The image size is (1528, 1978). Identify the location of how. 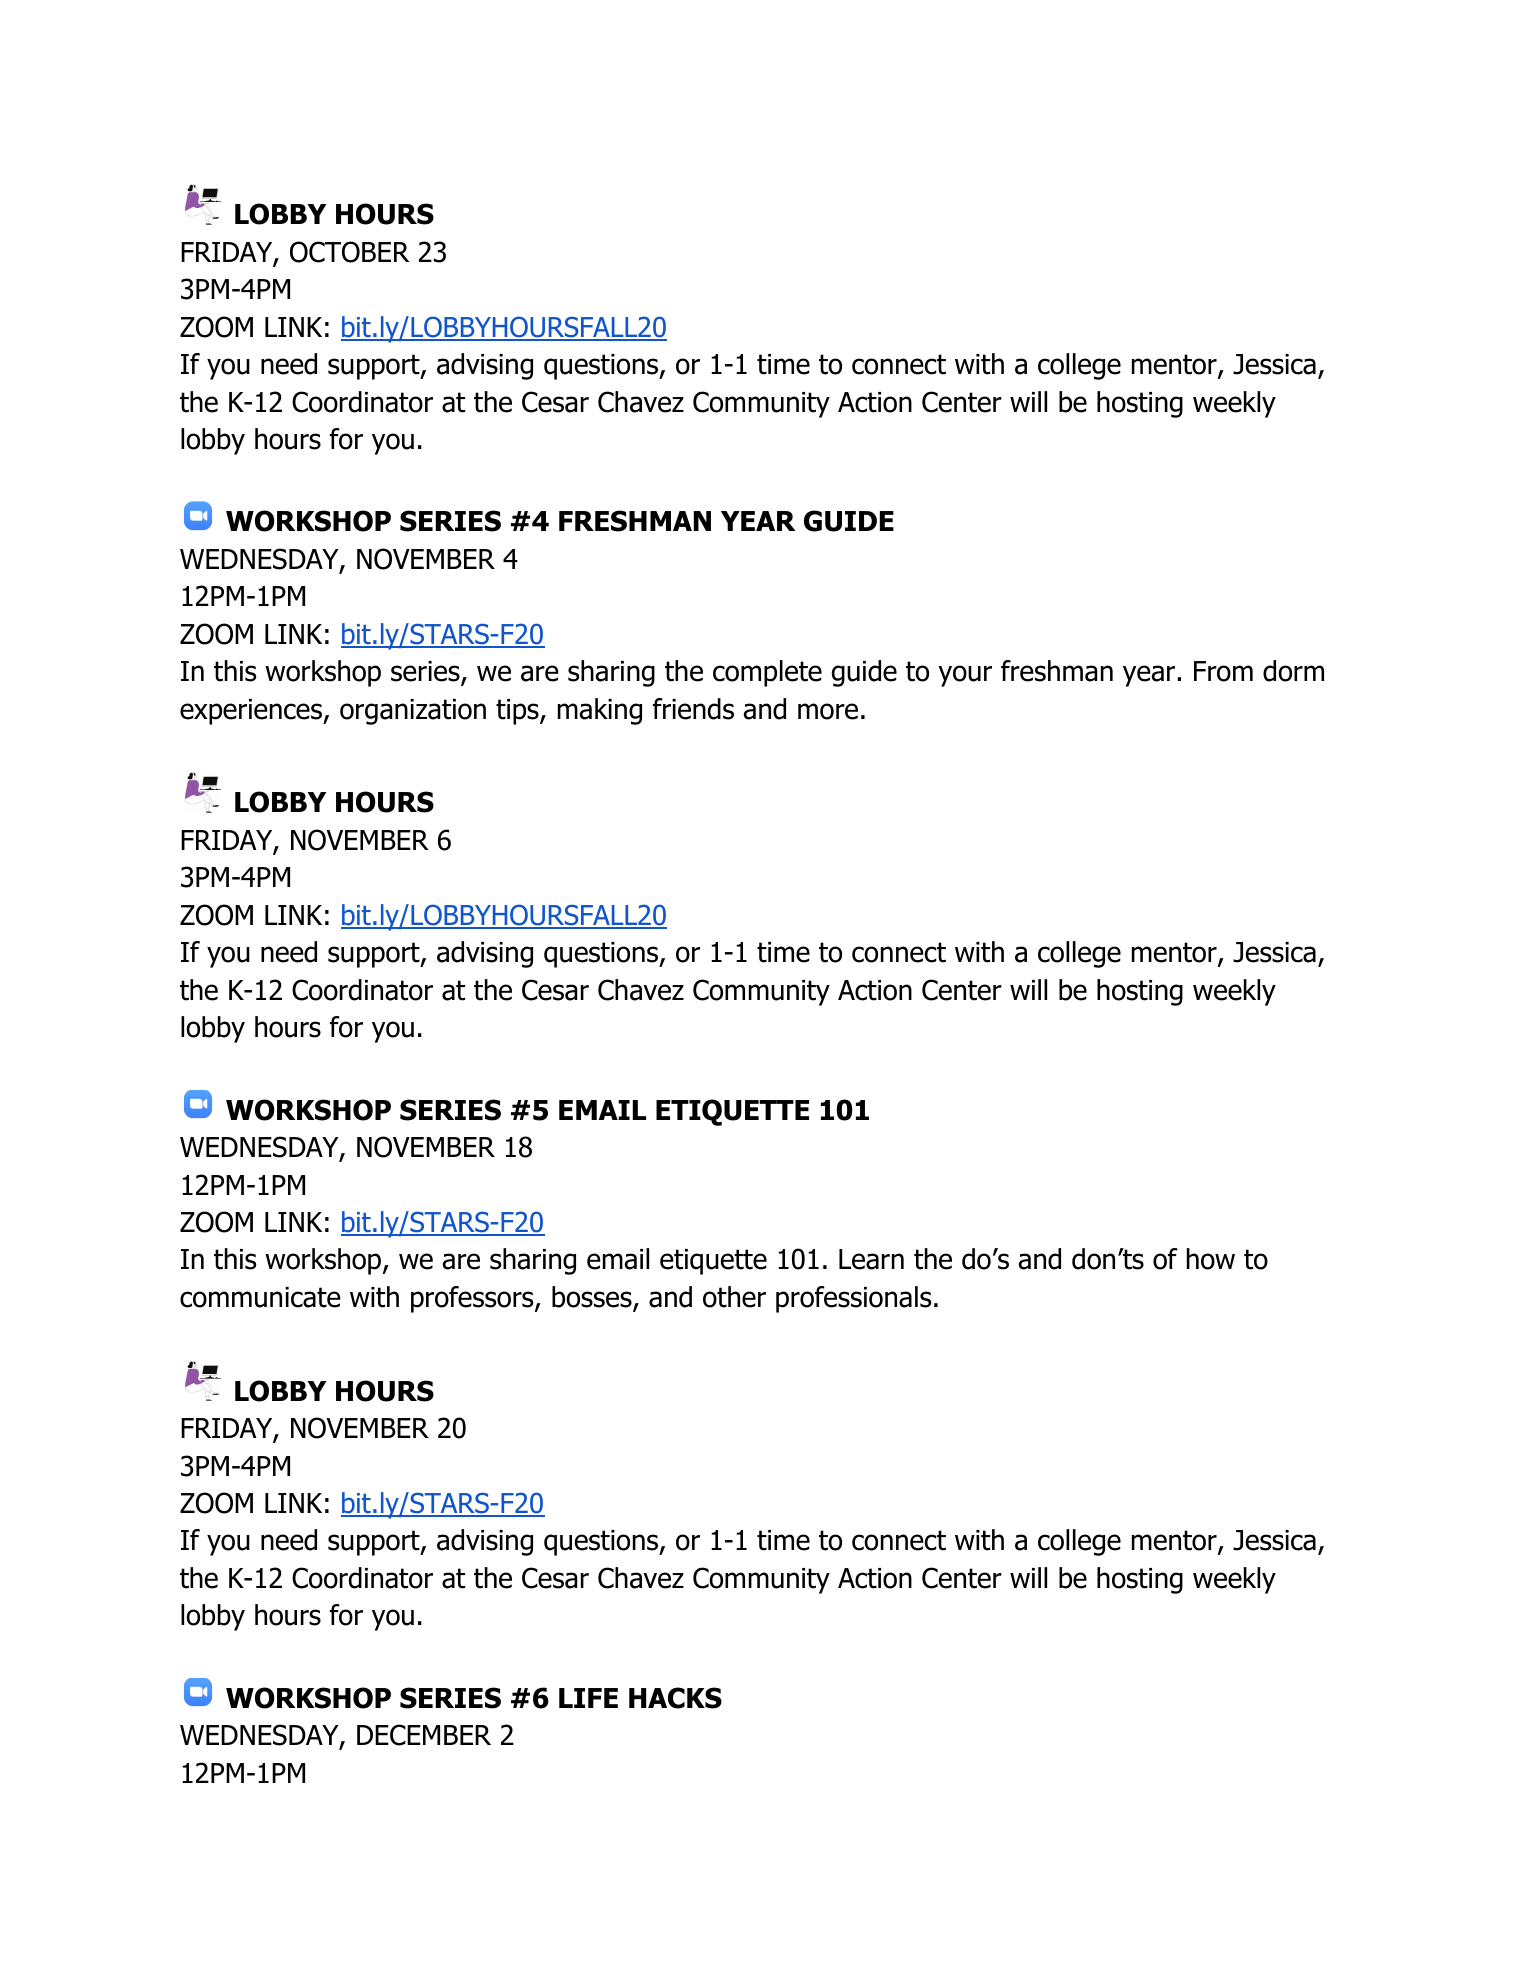
(1211, 1259).
